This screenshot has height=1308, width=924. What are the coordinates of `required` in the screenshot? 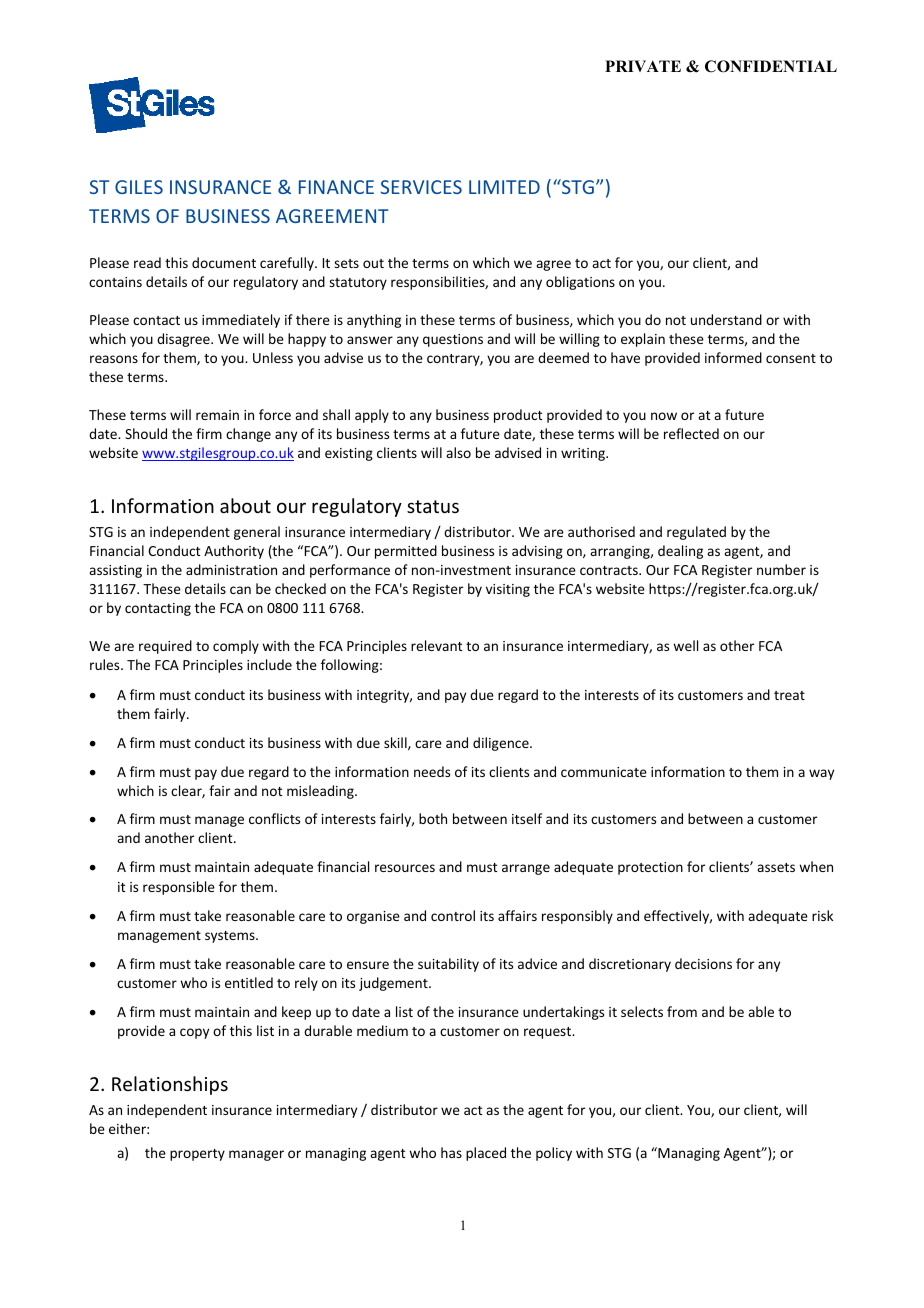 It's located at (165, 647).
